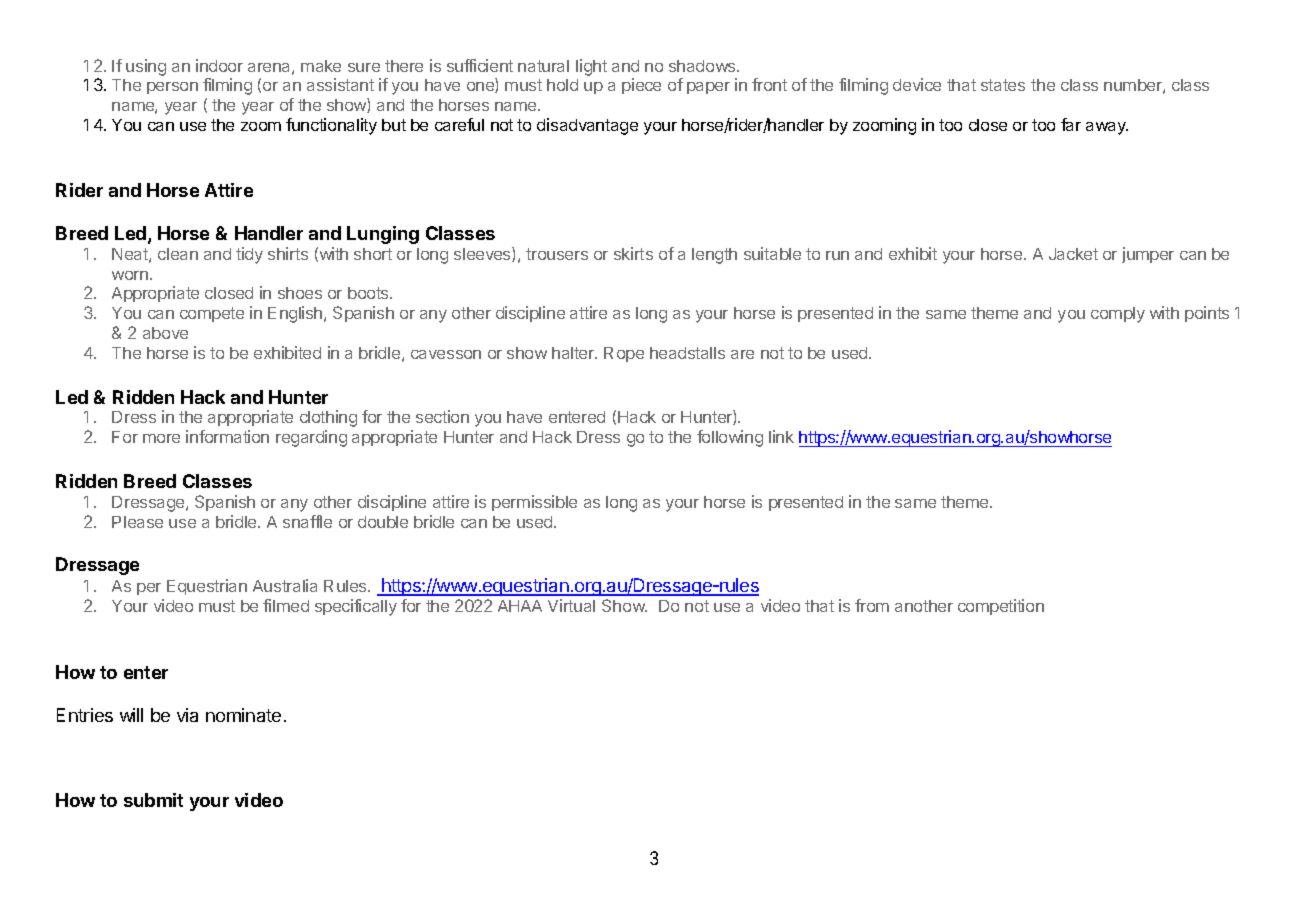  I want to click on following, so click(730, 438).
